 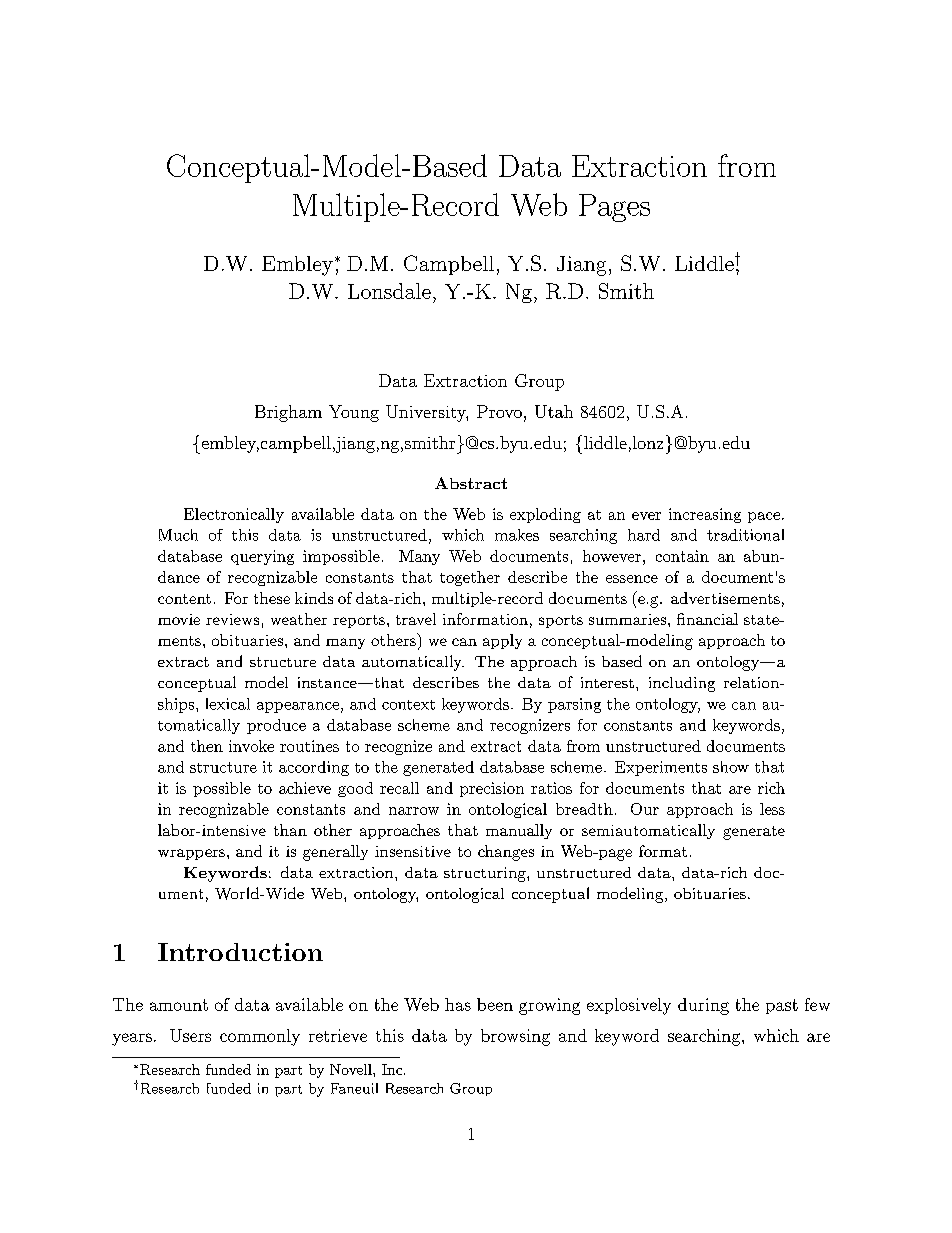 What do you see at coordinates (207, 746) in the screenshot?
I see `then` at bounding box center [207, 746].
